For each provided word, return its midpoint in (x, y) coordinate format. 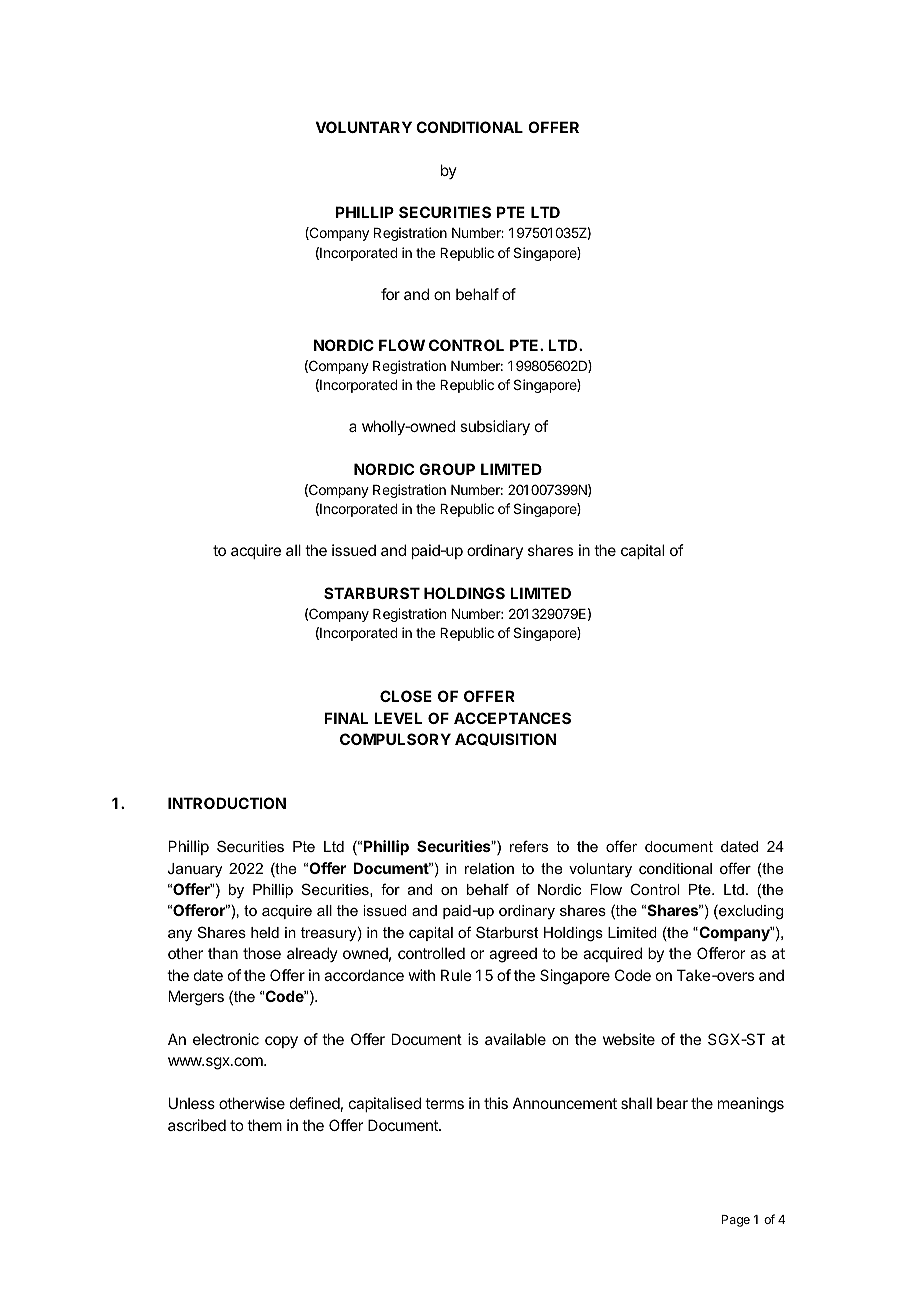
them (264, 1125)
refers (529, 846)
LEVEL (398, 718)
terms (444, 1103)
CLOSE (406, 696)
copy (281, 1042)
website (629, 1039)
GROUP (447, 469)
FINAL (346, 718)
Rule (456, 975)
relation (489, 868)
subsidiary (495, 427)
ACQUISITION (505, 739)
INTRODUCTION (227, 803)
